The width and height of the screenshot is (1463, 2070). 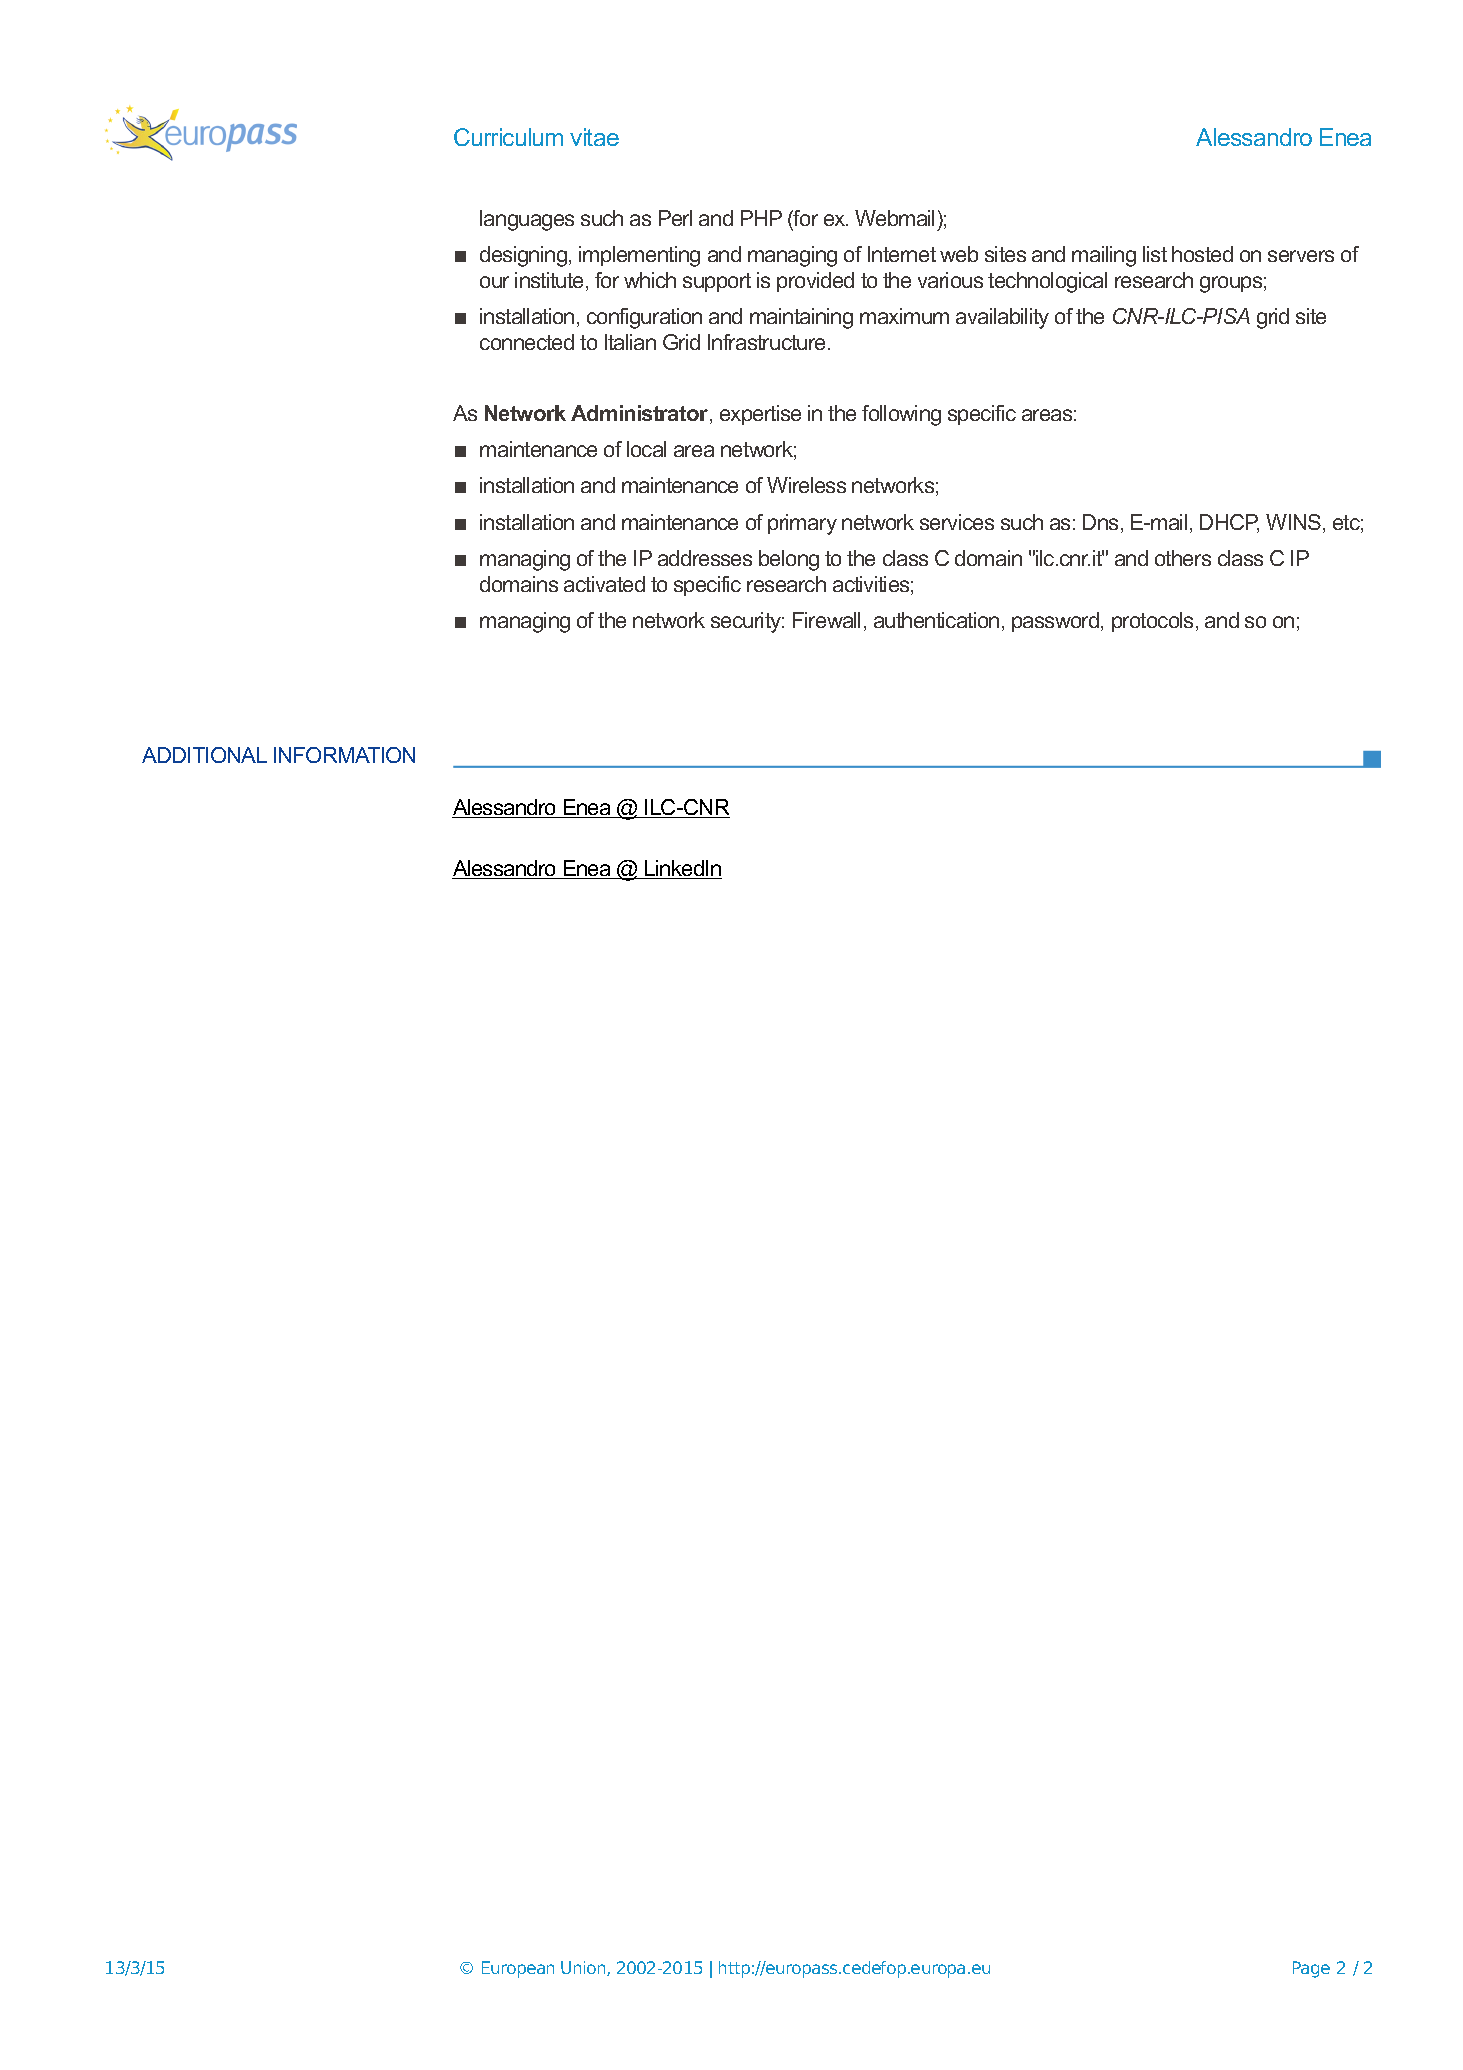 I want to click on Page, so click(x=1311, y=1969).
